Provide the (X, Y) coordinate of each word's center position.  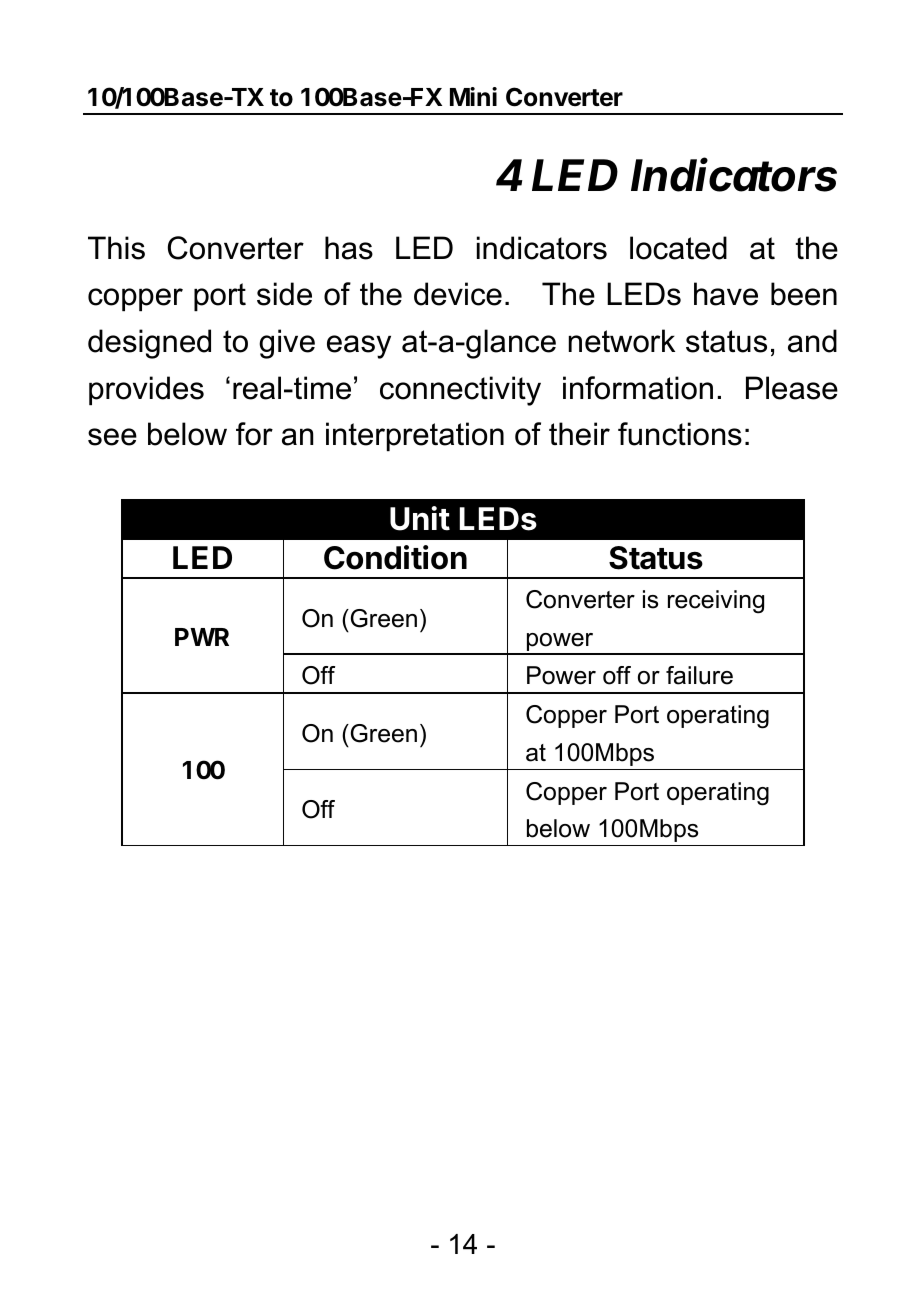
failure (699, 675)
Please (792, 388)
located (678, 248)
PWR (202, 637)
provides (146, 390)
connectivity (460, 391)
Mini (473, 96)
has (349, 248)
